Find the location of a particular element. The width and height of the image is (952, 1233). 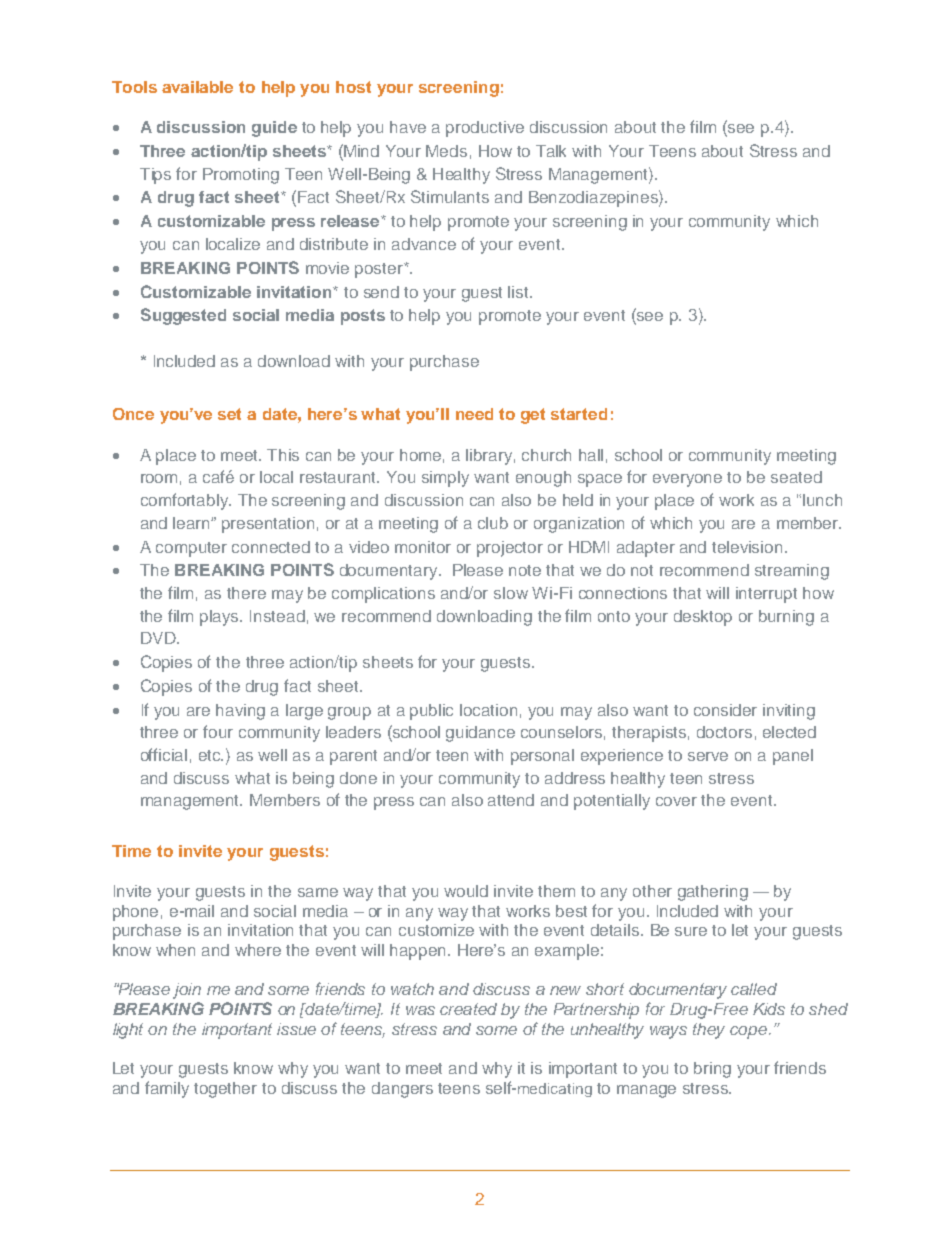

interrupt is located at coordinates (766, 595).
